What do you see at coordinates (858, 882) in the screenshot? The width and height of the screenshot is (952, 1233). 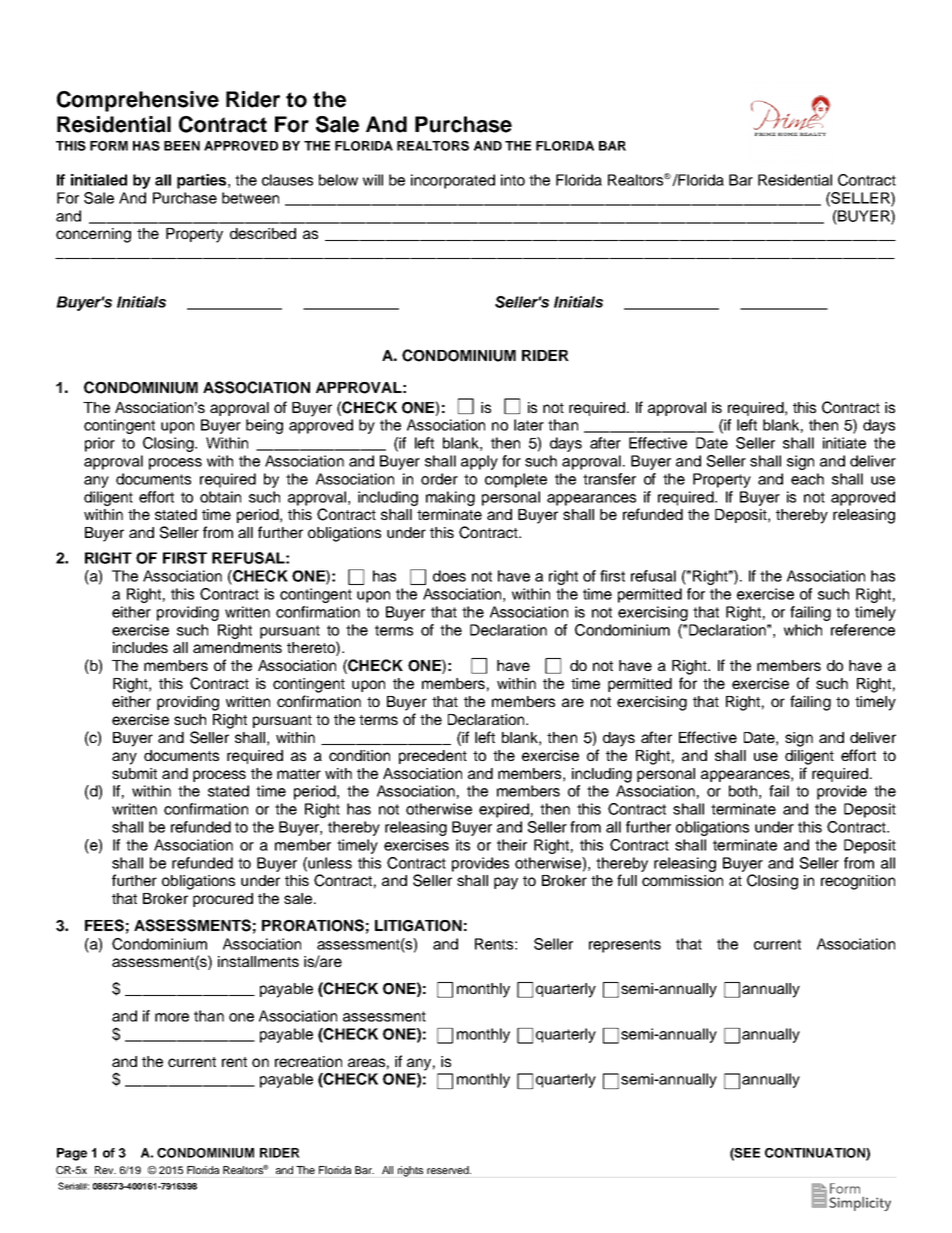 I see `recognition` at bounding box center [858, 882].
